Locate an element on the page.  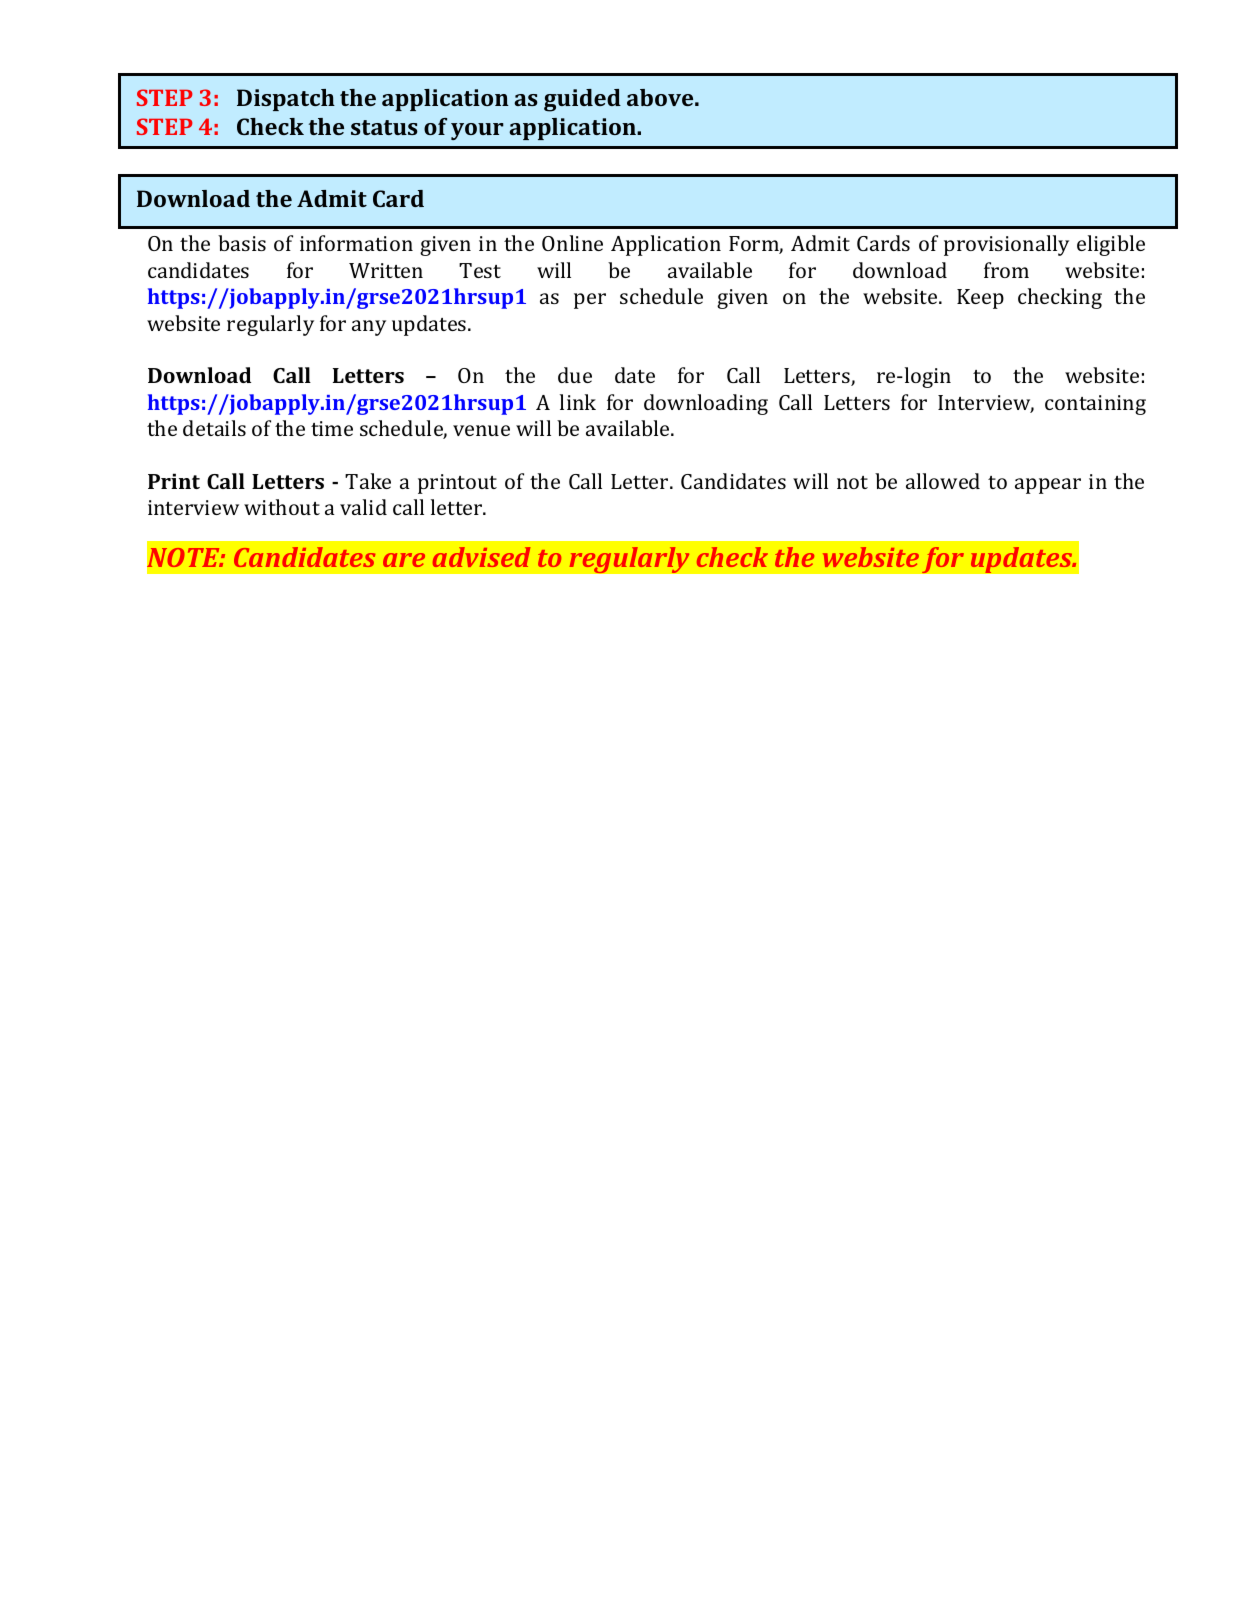
Written is located at coordinates (386, 270).
